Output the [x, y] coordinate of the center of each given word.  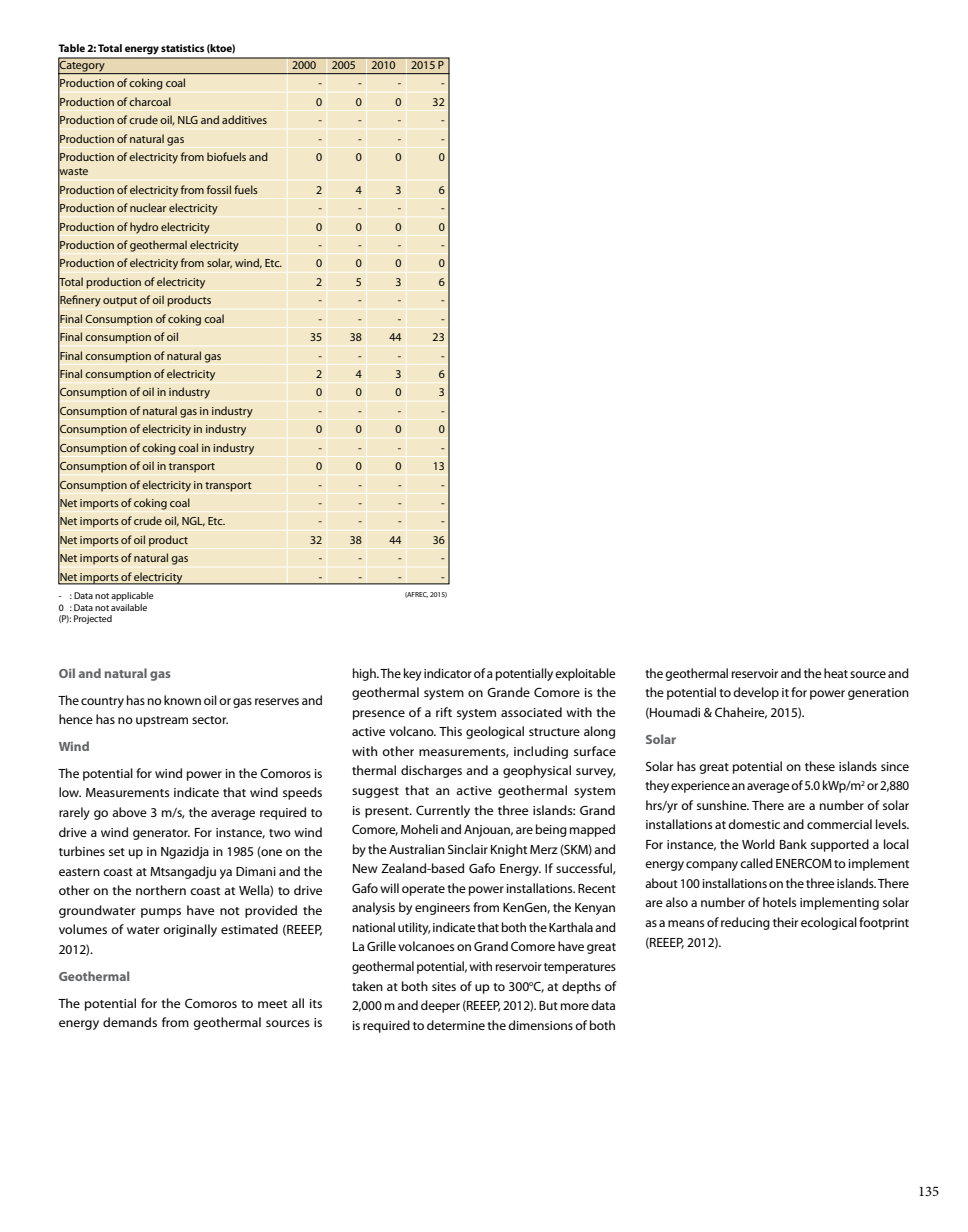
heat [836, 673]
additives [244, 119]
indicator [448, 673]
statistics [182, 48]
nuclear [148, 207]
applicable [132, 596]
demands [130, 1022]
